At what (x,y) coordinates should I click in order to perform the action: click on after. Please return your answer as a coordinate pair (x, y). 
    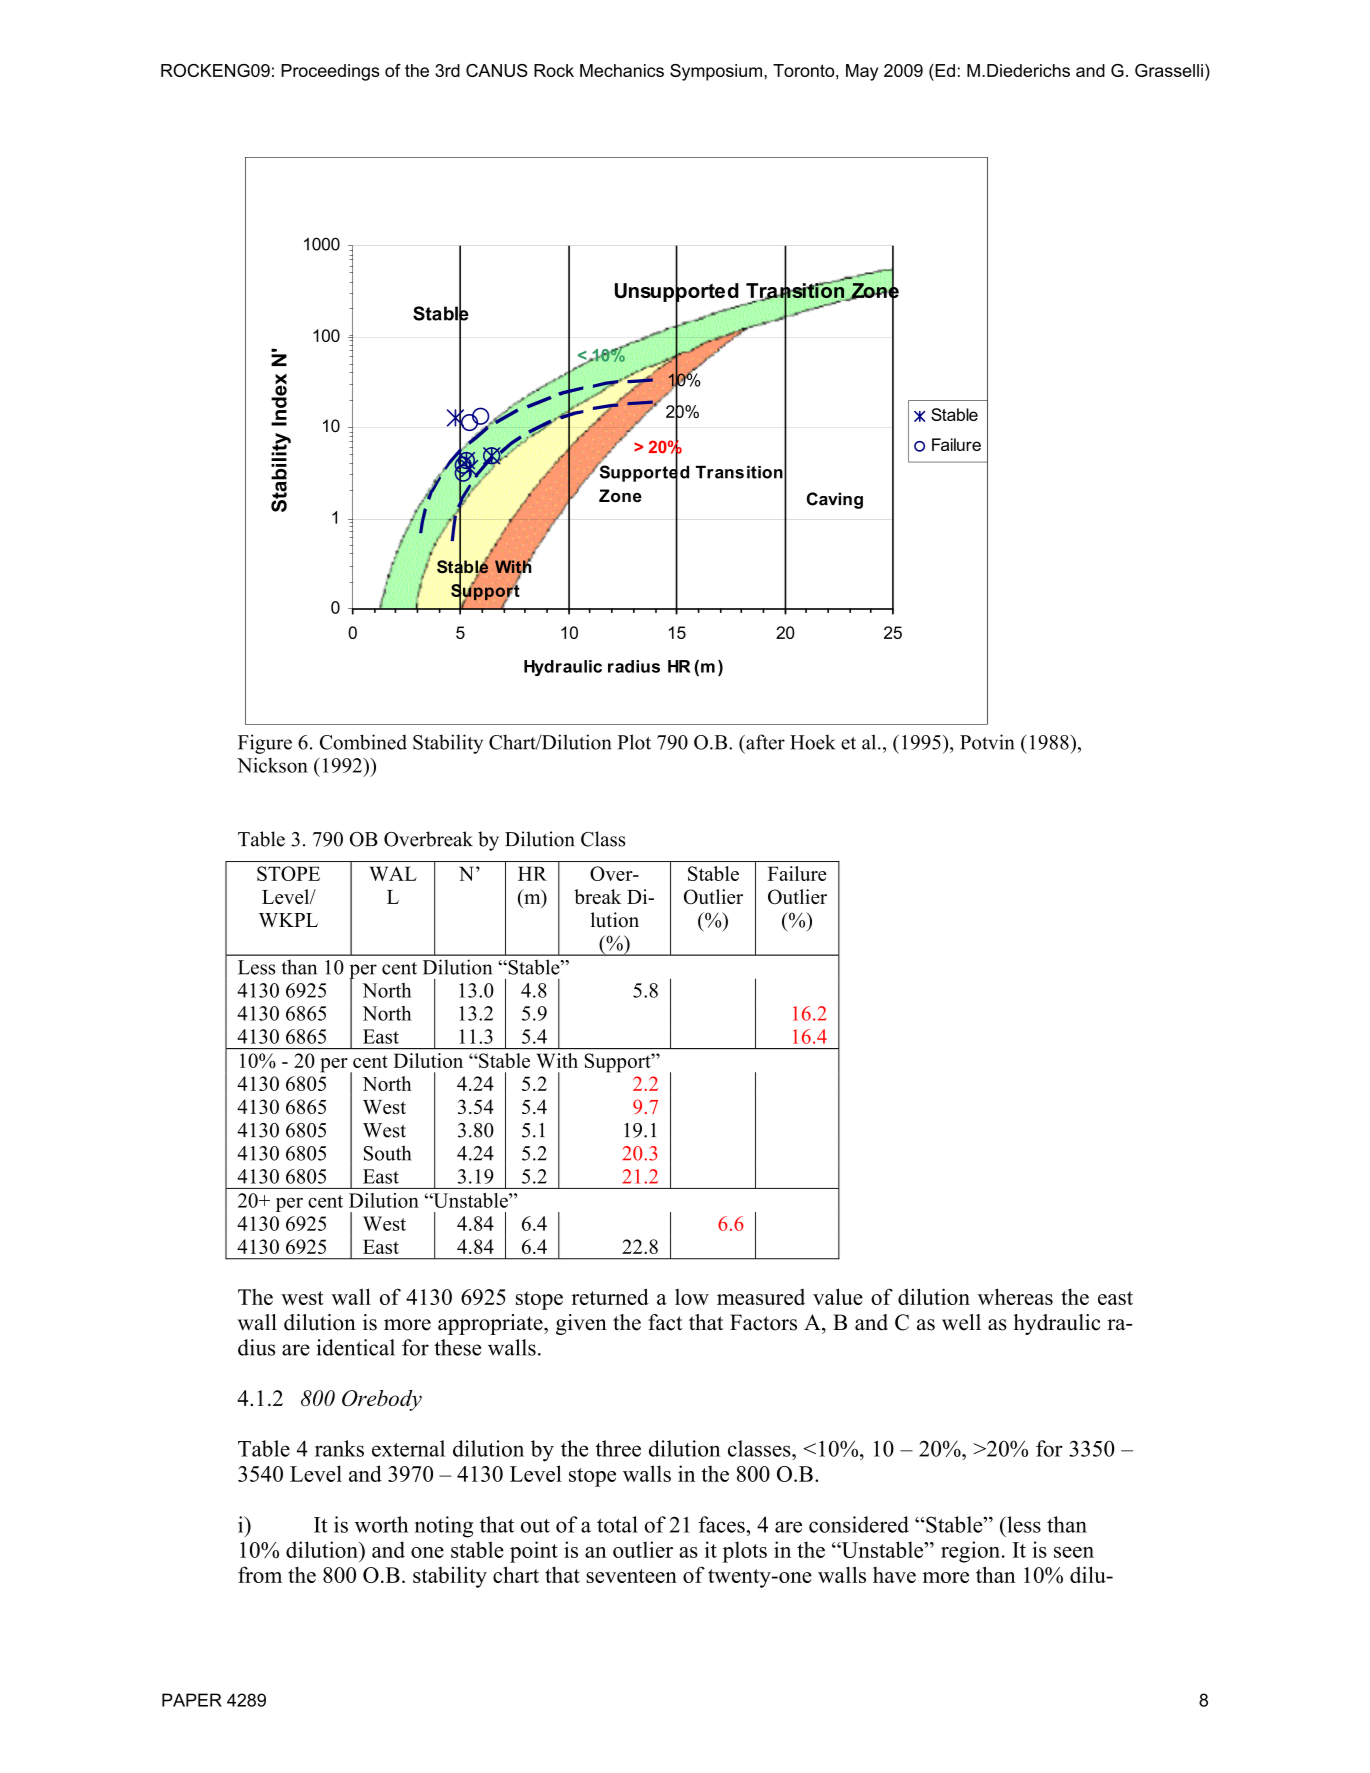
    Looking at the image, I should click on (764, 742).
